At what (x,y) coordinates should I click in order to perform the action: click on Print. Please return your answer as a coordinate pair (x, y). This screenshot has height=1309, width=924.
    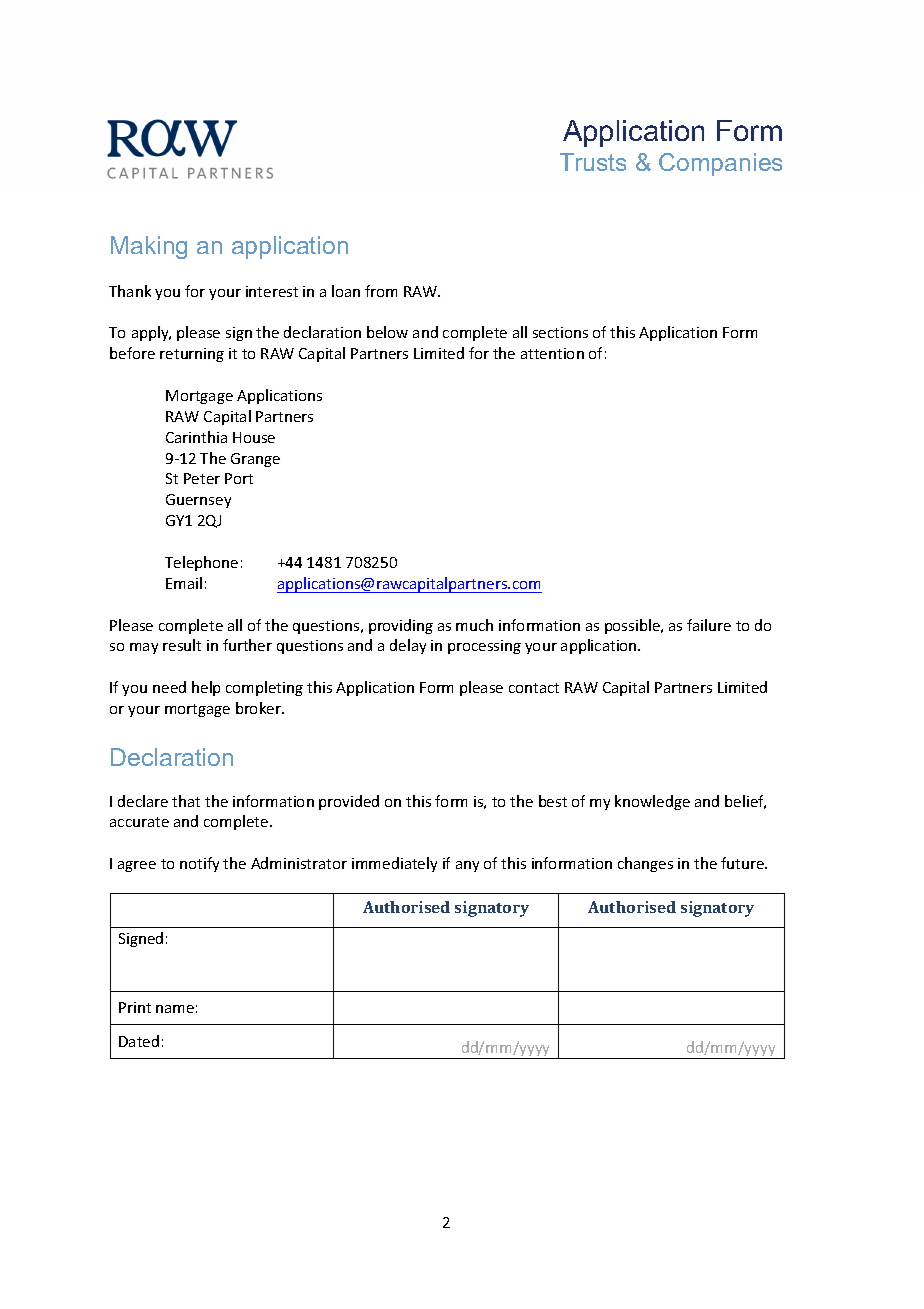
    Looking at the image, I should click on (135, 1007).
